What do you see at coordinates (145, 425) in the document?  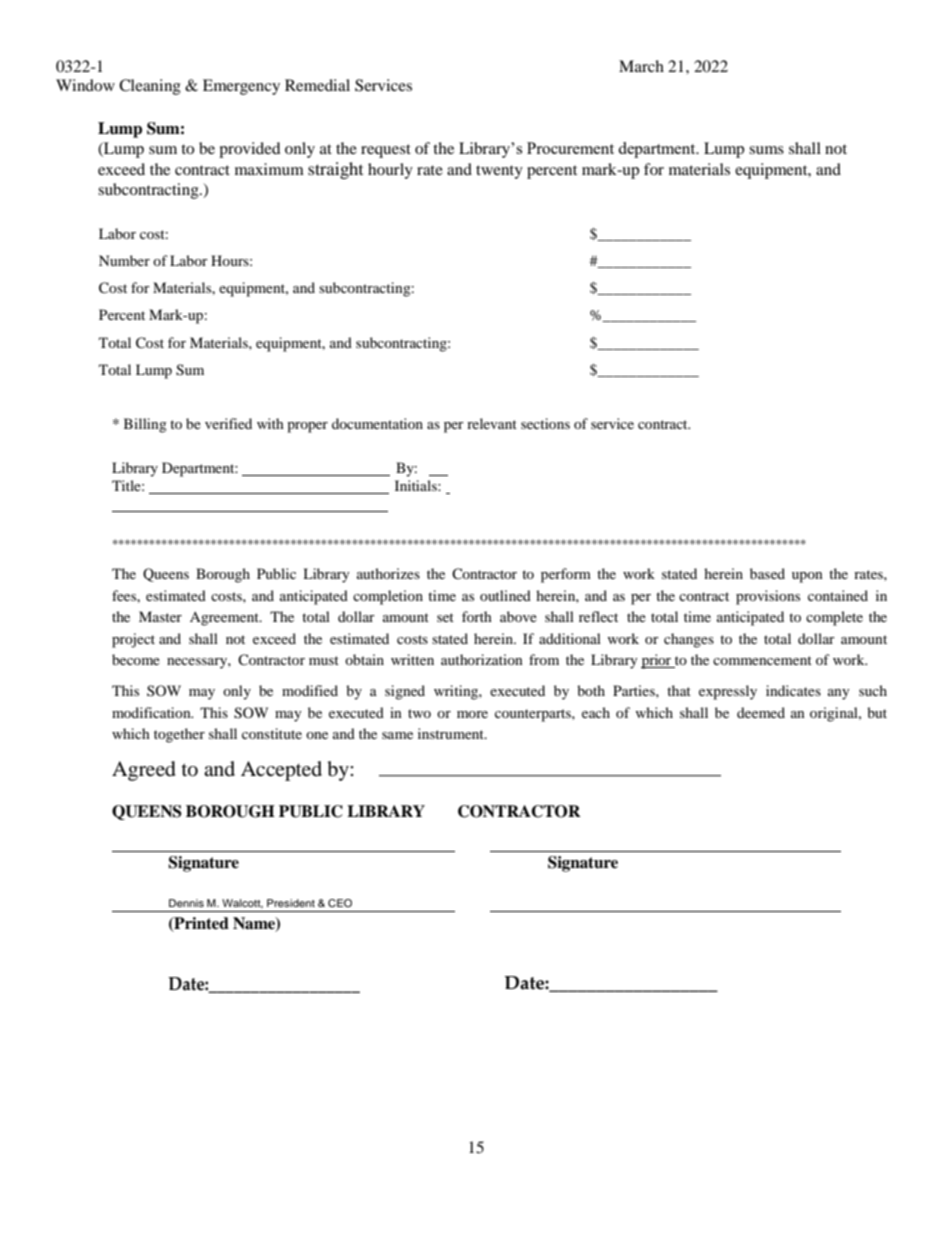 I see `Billing` at bounding box center [145, 425].
